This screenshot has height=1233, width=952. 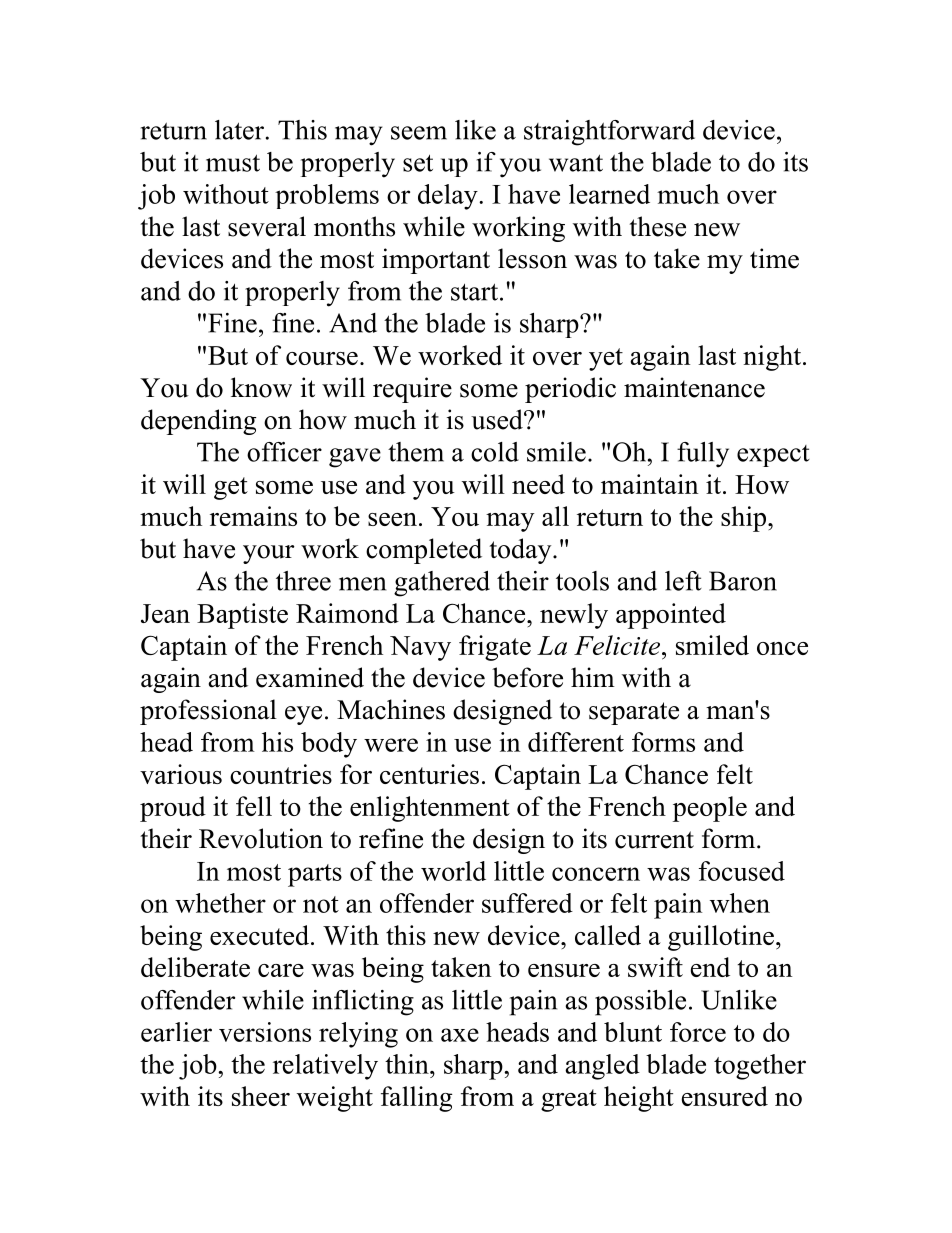 I want to click on Revolution, so click(x=261, y=838).
